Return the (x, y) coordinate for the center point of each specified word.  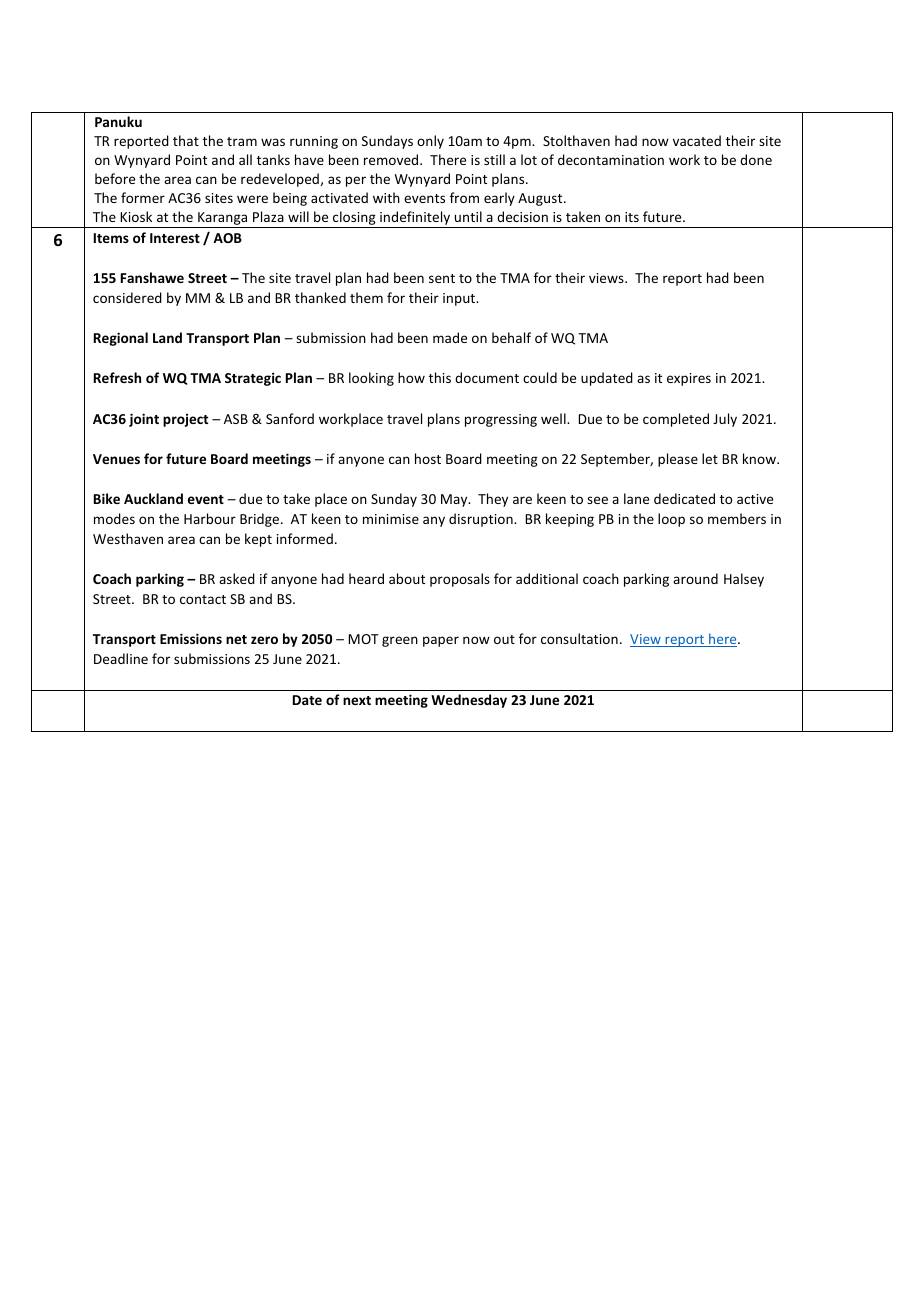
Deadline (121, 658)
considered (127, 297)
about (407, 578)
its (632, 217)
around (695, 578)
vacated (697, 140)
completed (676, 420)
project (185, 420)
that (186, 140)
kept (258, 540)
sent (442, 278)
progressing (501, 420)
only (430, 142)
